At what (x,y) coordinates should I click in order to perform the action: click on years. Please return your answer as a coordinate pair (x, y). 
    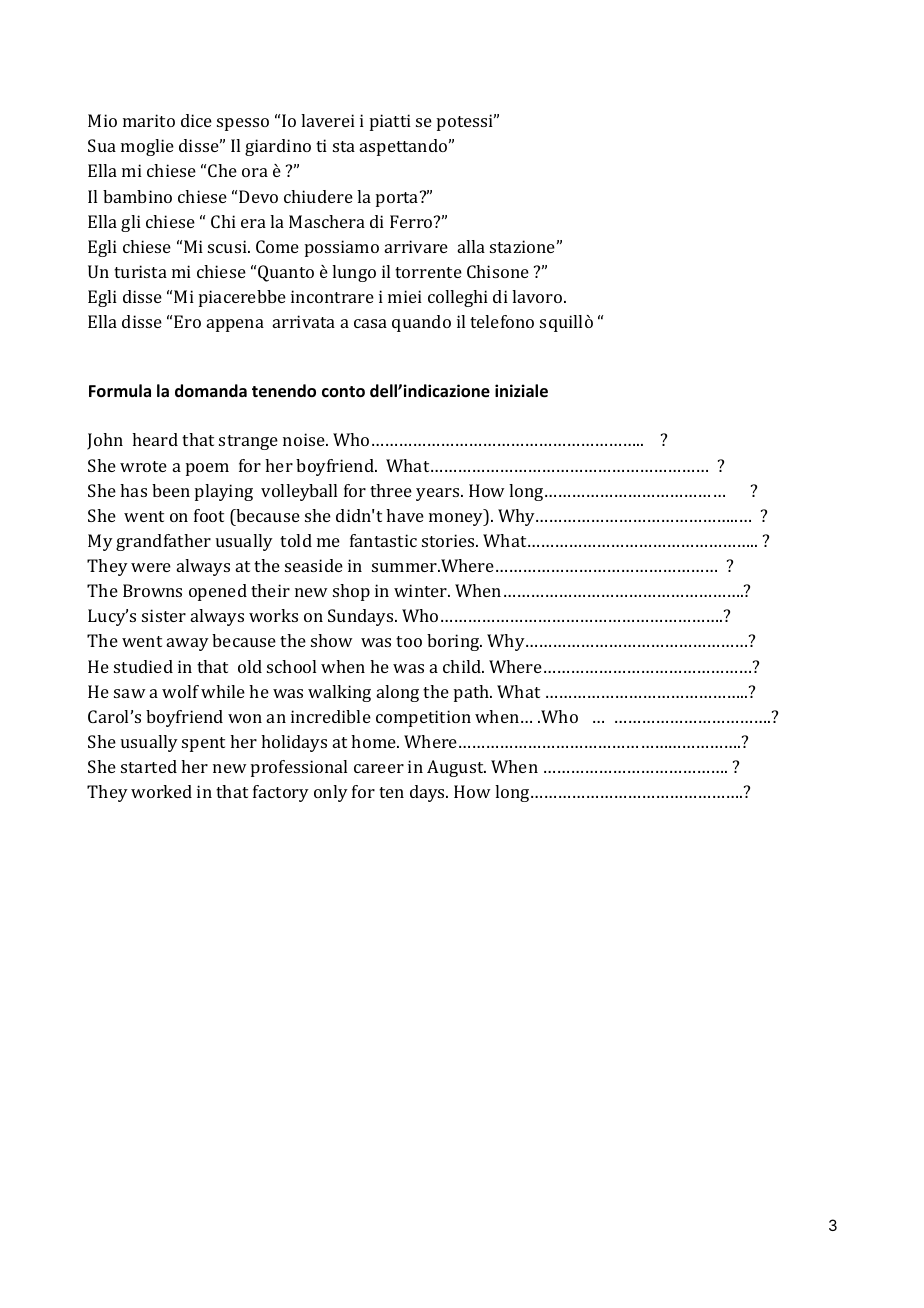
    Looking at the image, I should click on (439, 494).
